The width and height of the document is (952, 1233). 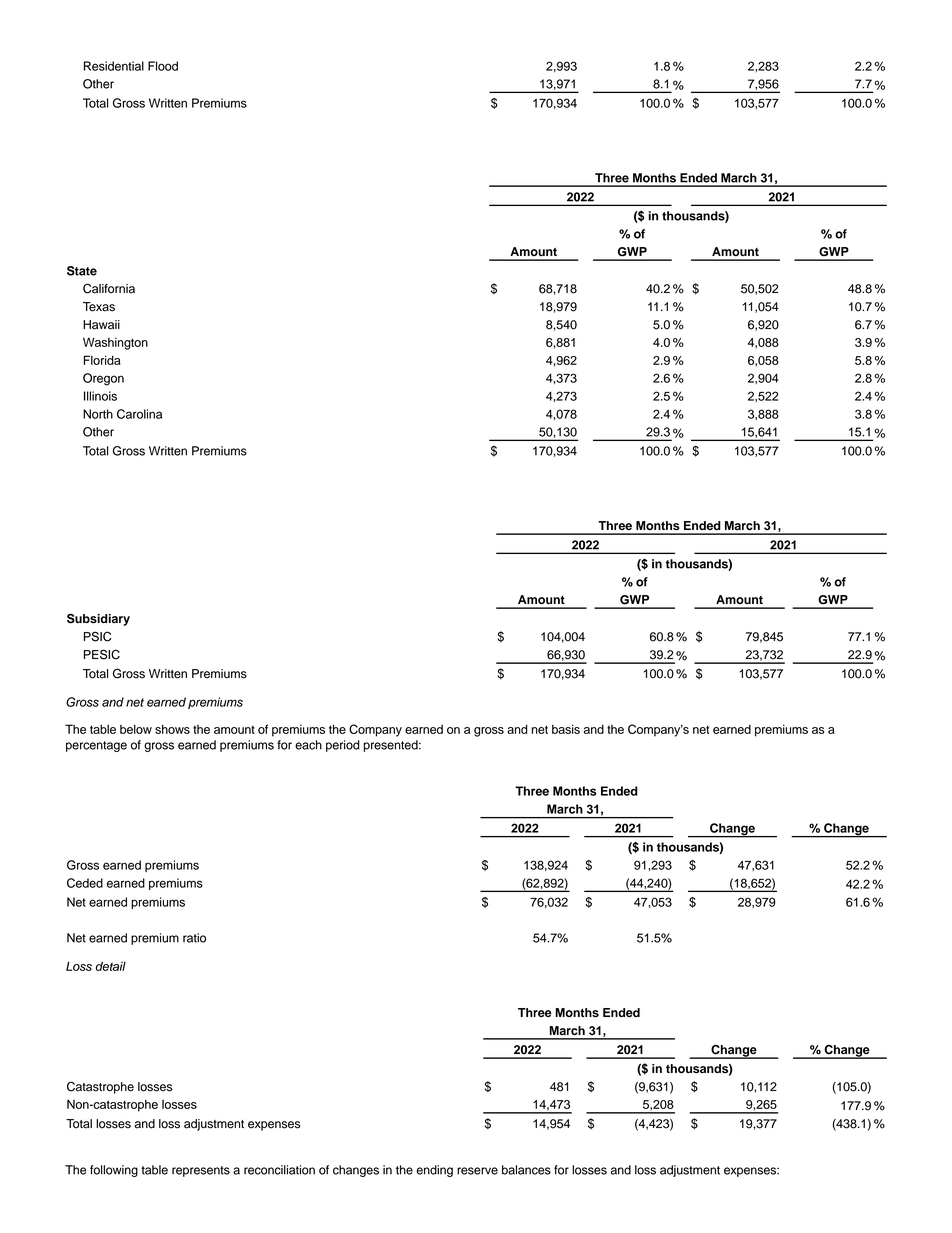 What do you see at coordinates (114, 1171) in the document?
I see `following` at bounding box center [114, 1171].
